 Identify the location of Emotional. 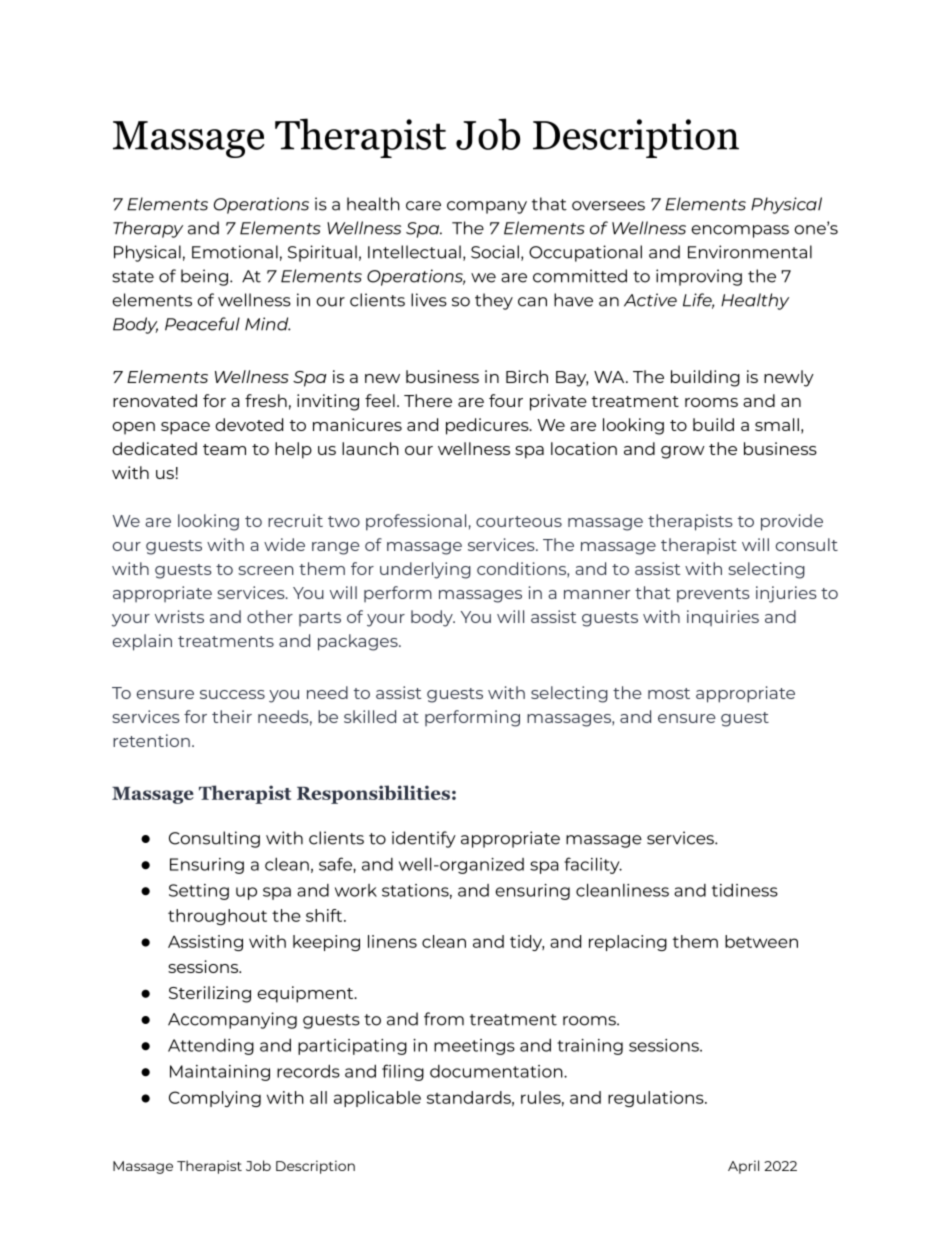
(235, 252).
